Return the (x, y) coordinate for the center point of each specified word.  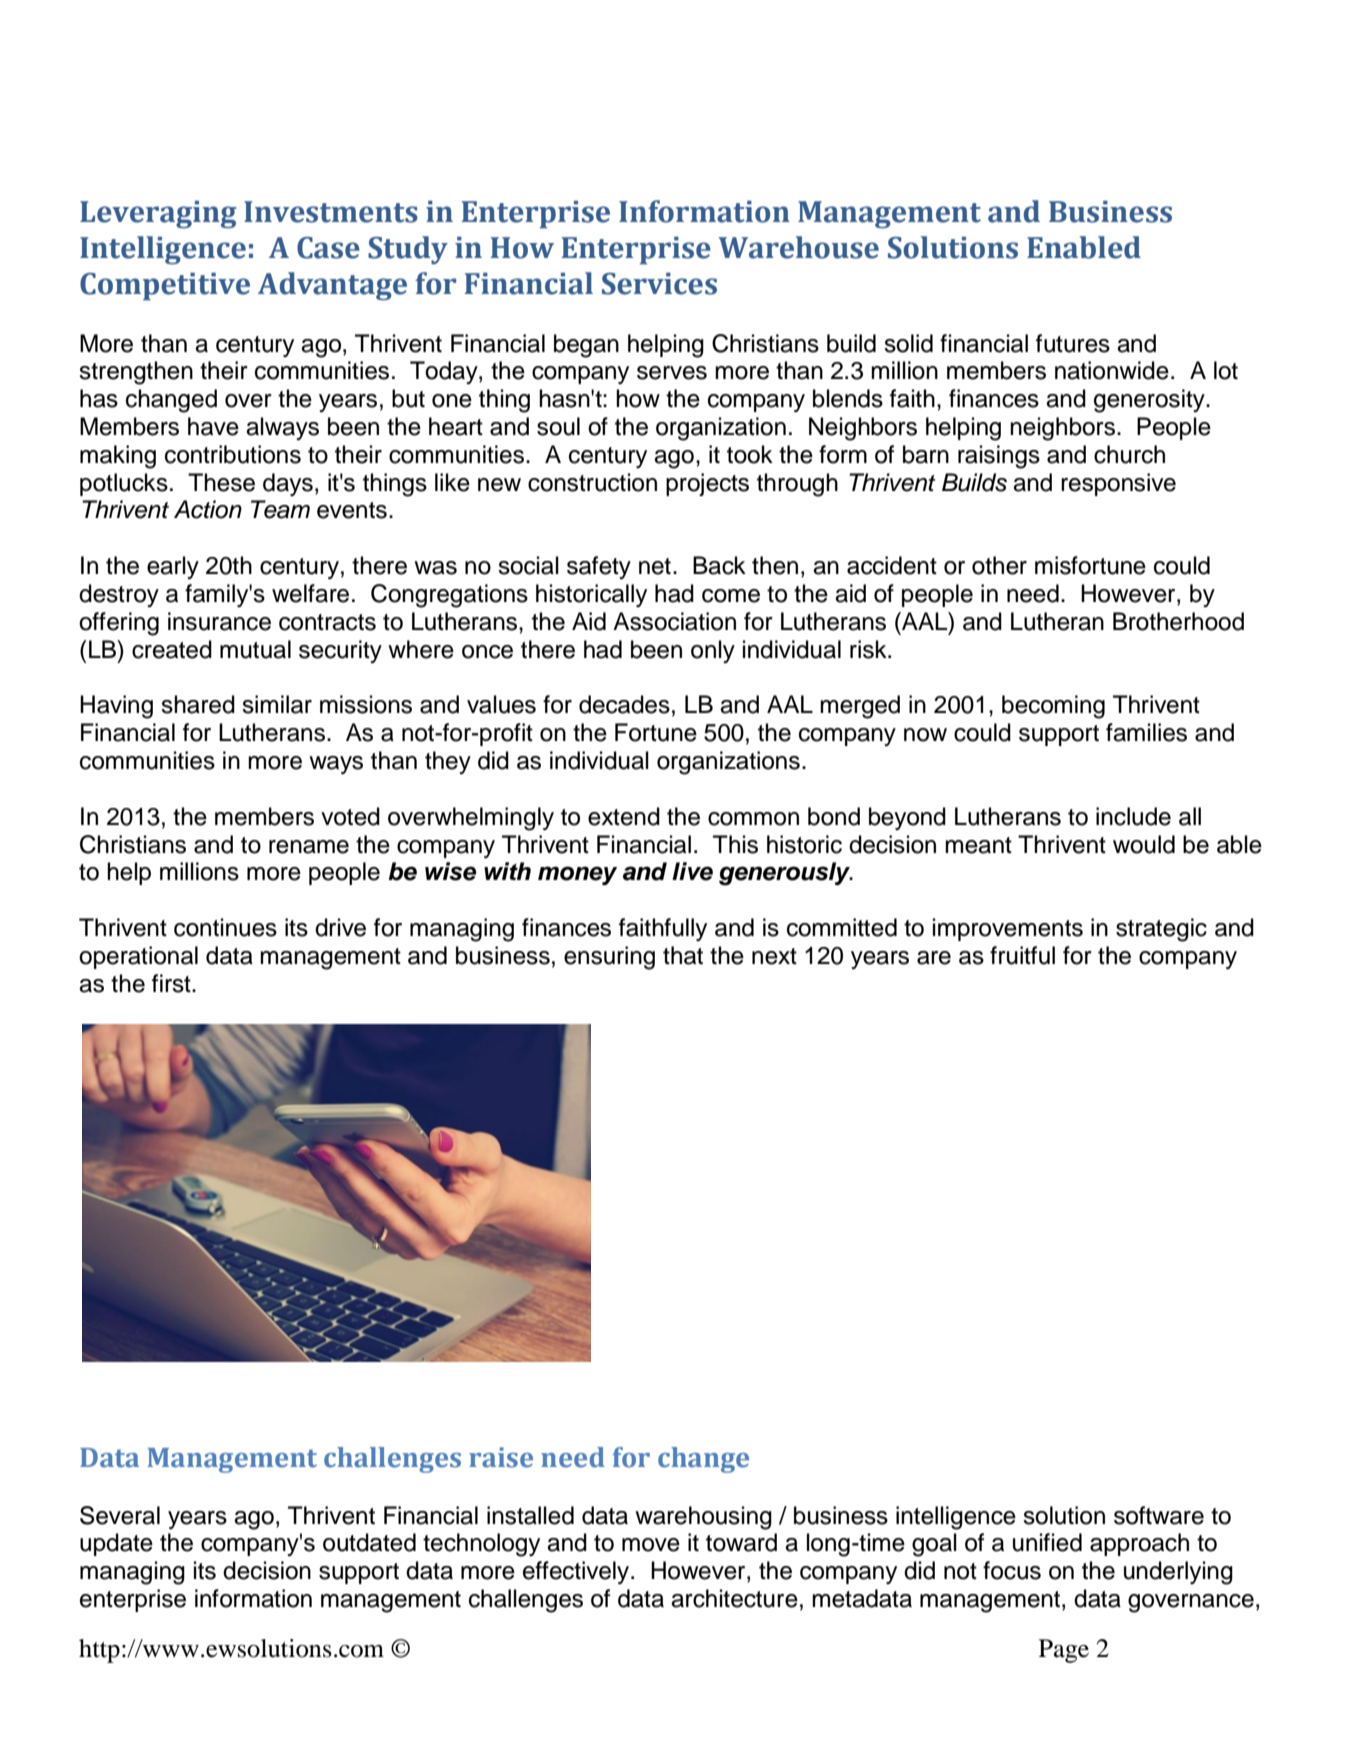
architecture (734, 1598)
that (683, 955)
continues (225, 927)
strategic (1161, 930)
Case (328, 248)
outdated (369, 1542)
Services (659, 284)
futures (1073, 343)
